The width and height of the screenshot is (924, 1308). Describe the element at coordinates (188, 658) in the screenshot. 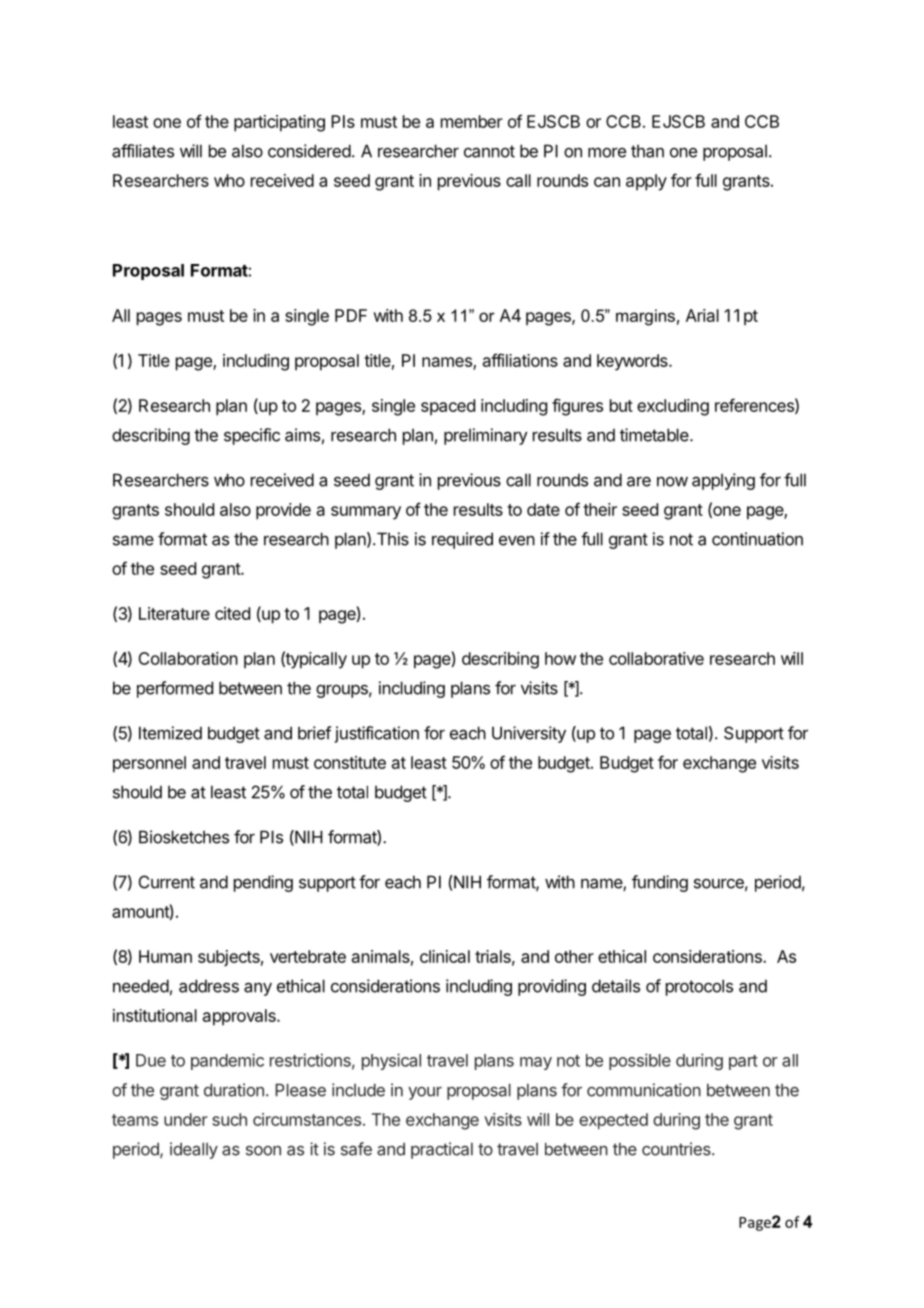

I see `Collaboration` at that location.
